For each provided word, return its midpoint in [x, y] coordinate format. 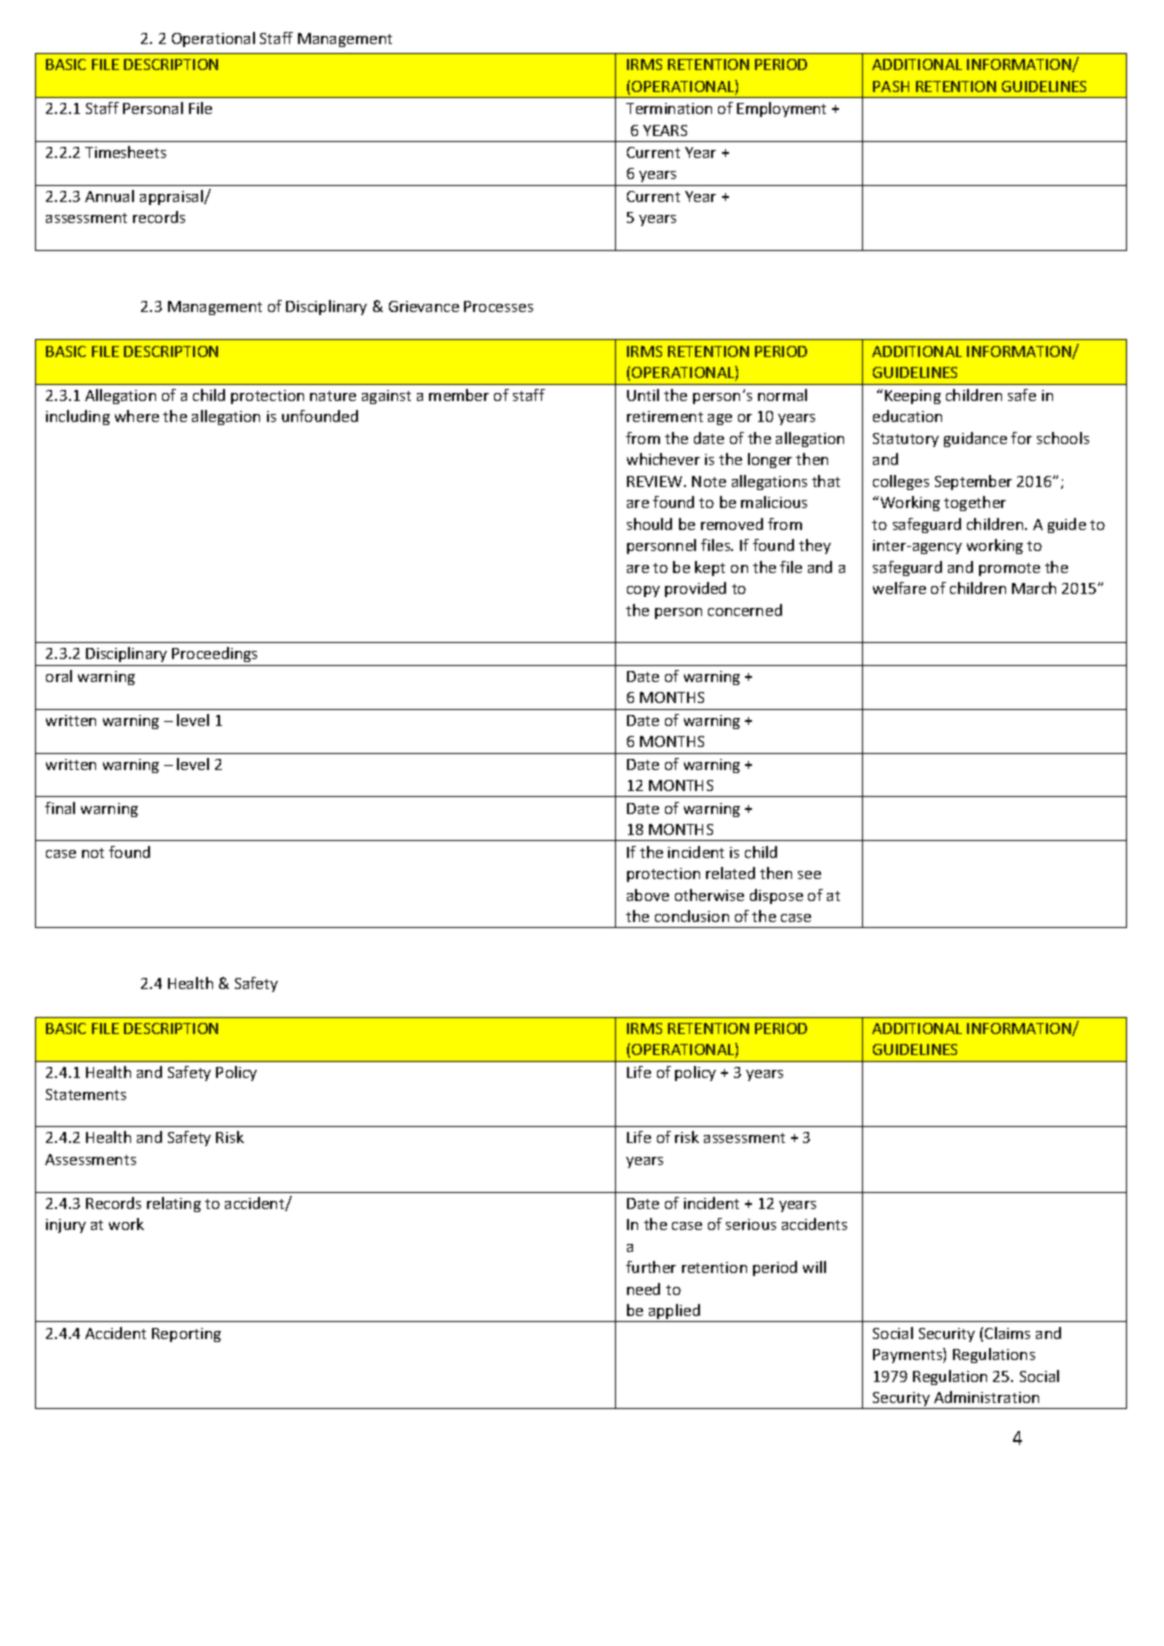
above [648, 895]
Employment [781, 109]
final [60, 808]
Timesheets [125, 152]
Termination [669, 108]
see [809, 875]
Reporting [186, 1335]
